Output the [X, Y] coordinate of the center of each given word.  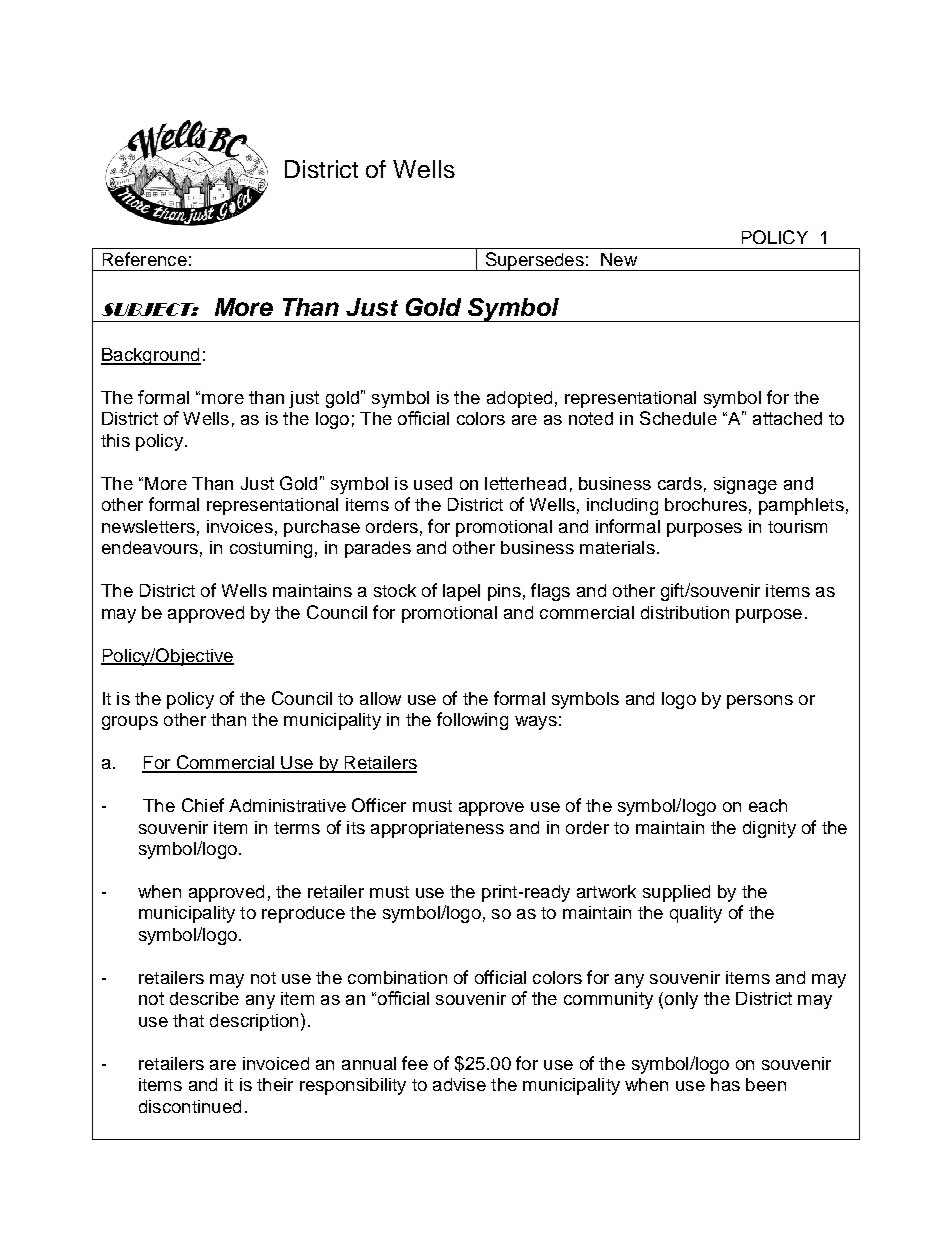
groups [130, 723]
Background [151, 356]
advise [459, 1084]
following [472, 721]
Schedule [678, 418]
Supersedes [534, 261]
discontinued [190, 1106]
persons [760, 702]
